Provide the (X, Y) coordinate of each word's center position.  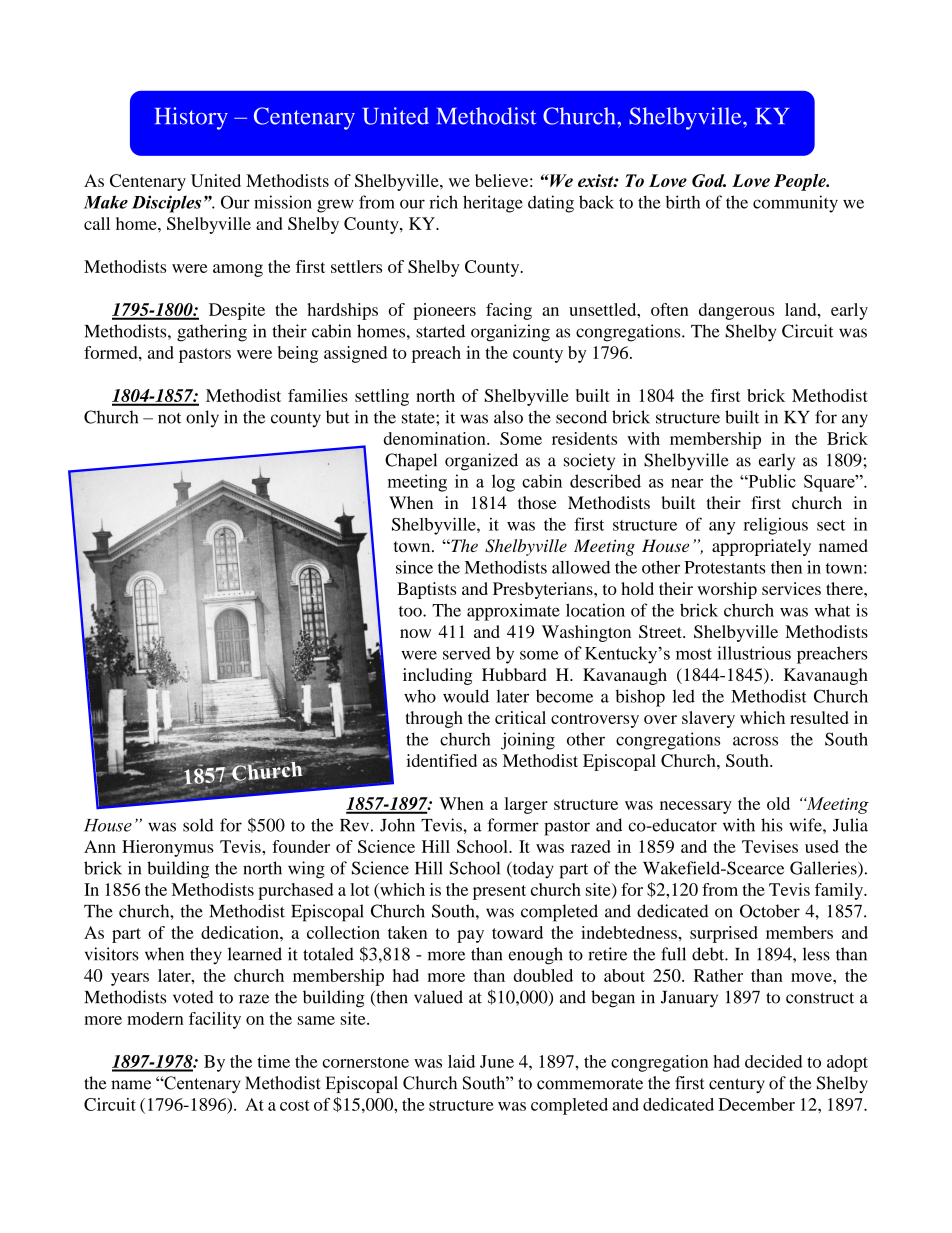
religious (775, 526)
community (795, 204)
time (273, 1061)
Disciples (166, 204)
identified (441, 760)
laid (461, 1061)
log (503, 483)
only (202, 419)
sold (198, 825)
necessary (696, 807)
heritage (493, 204)
